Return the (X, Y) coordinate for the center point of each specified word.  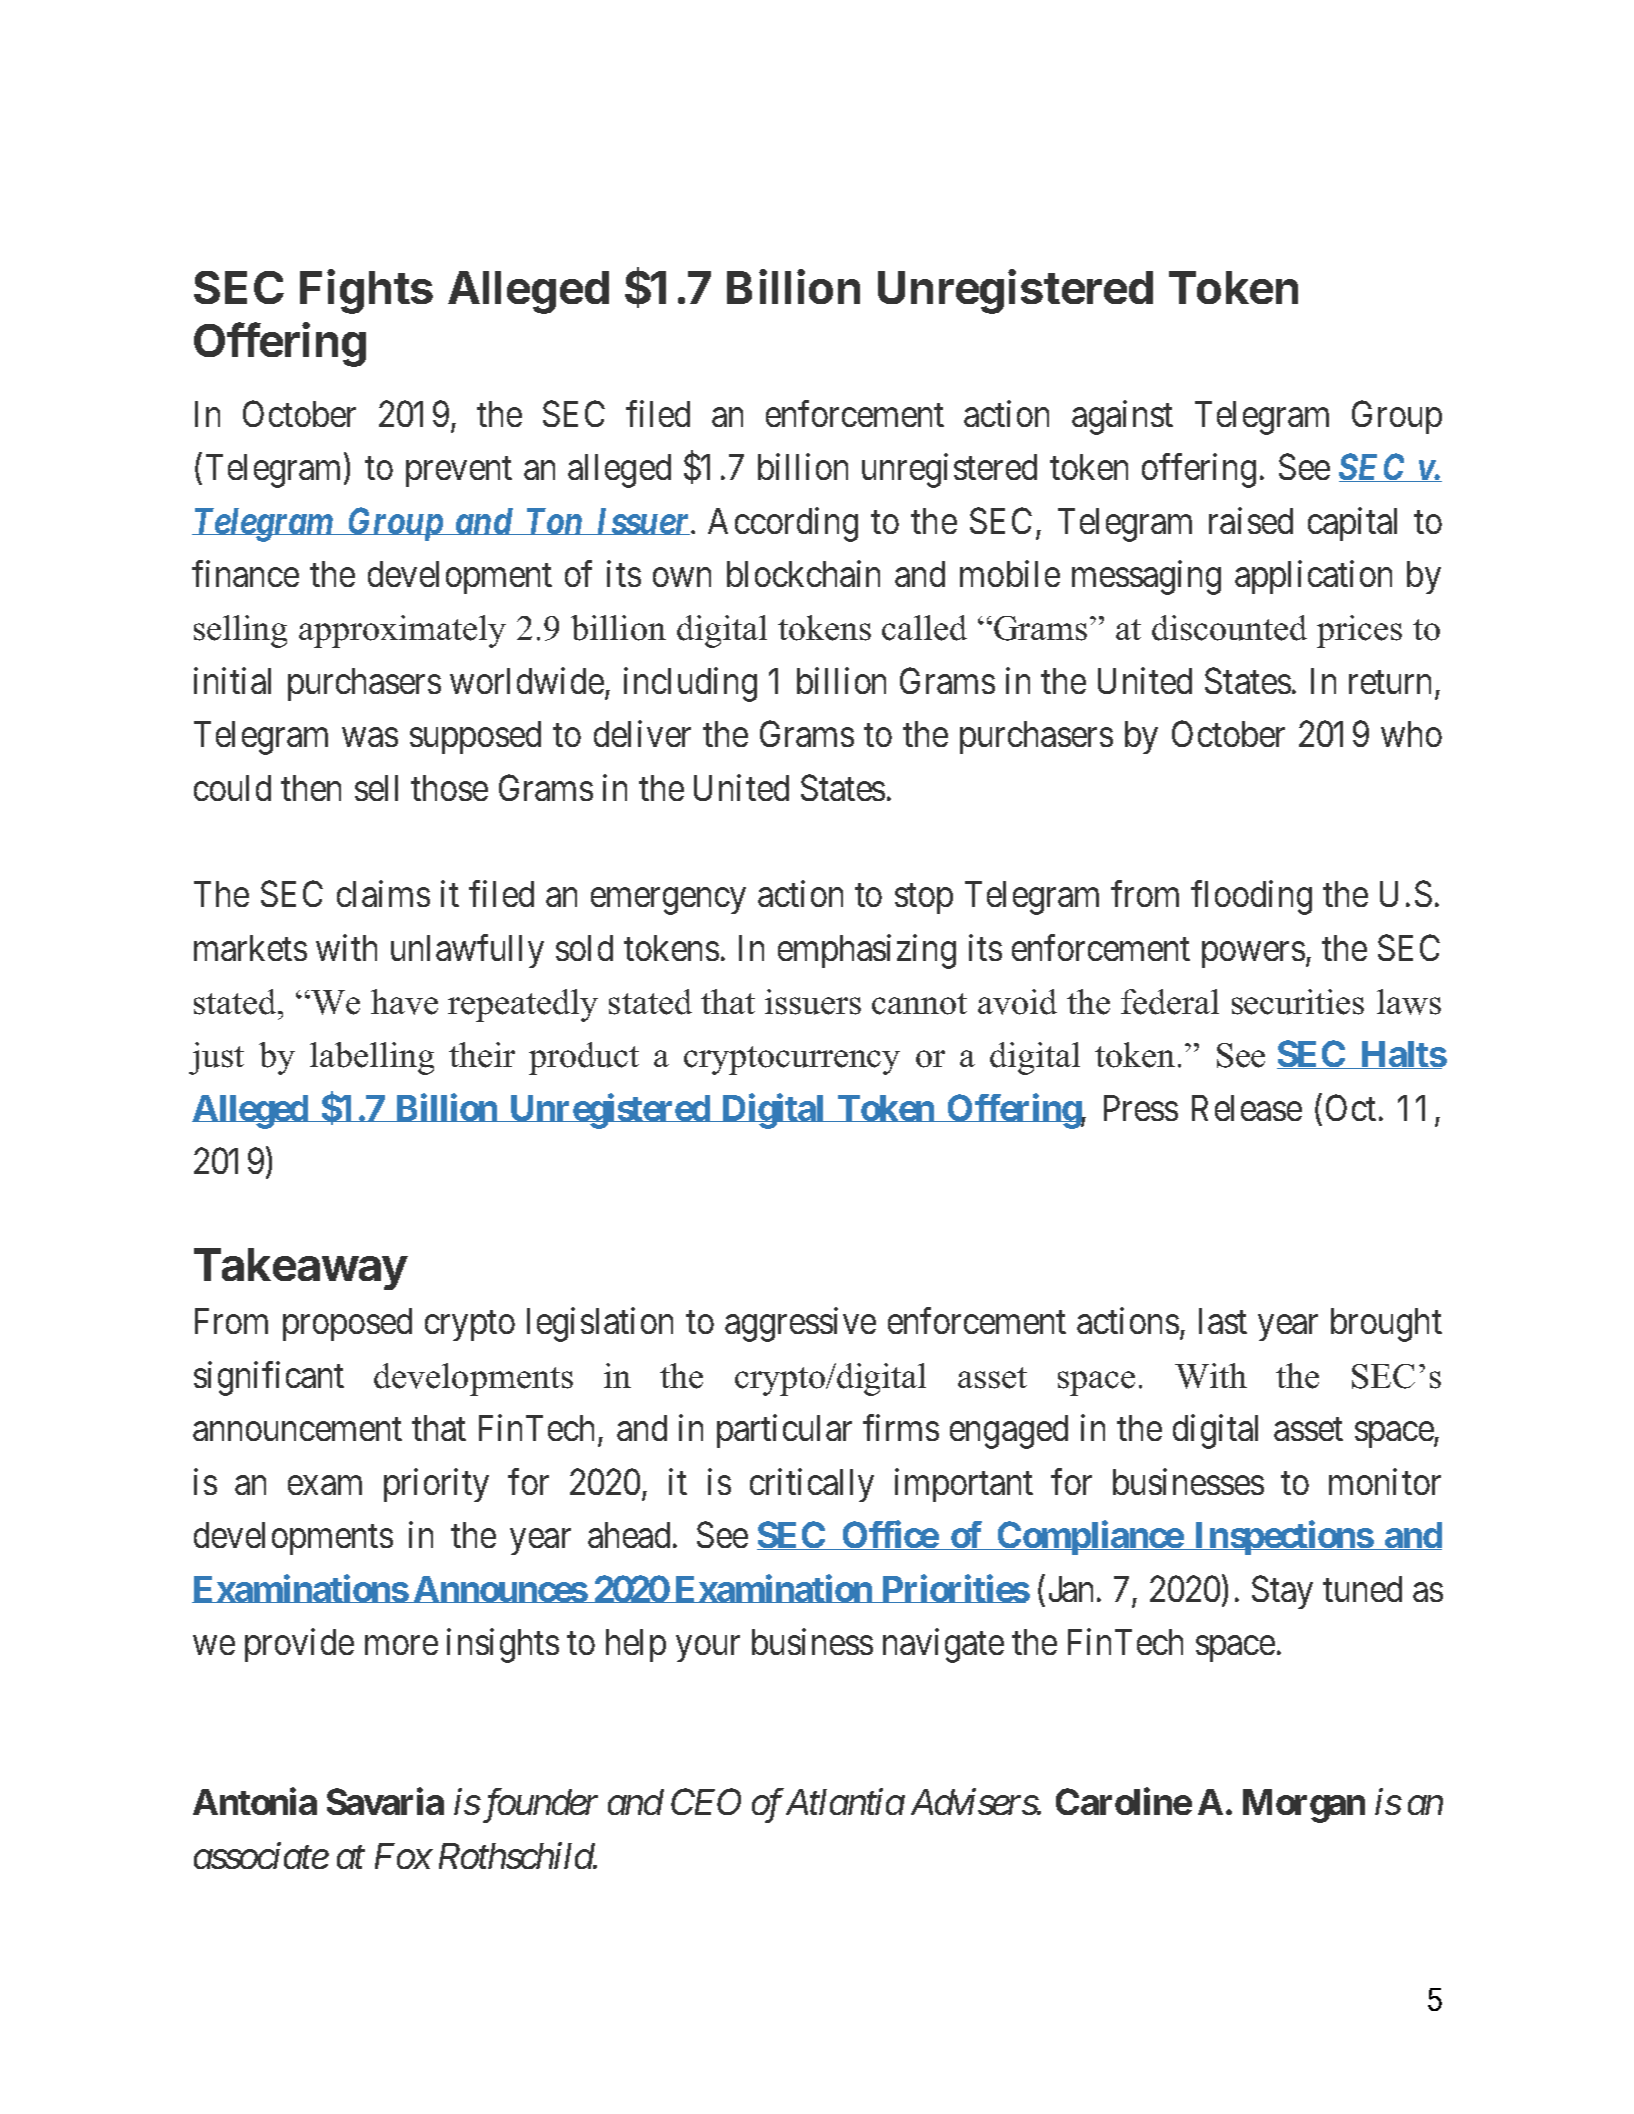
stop (924, 899)
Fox (403, 1856)
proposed (347, 1324)
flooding (1251, 898)
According (783, 524)
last (1223, 1321)
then (311, 788)
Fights (366, 291)
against (1122, 417)
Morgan (1304, 1806)
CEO (706, 1802)
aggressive (800, 1325)
